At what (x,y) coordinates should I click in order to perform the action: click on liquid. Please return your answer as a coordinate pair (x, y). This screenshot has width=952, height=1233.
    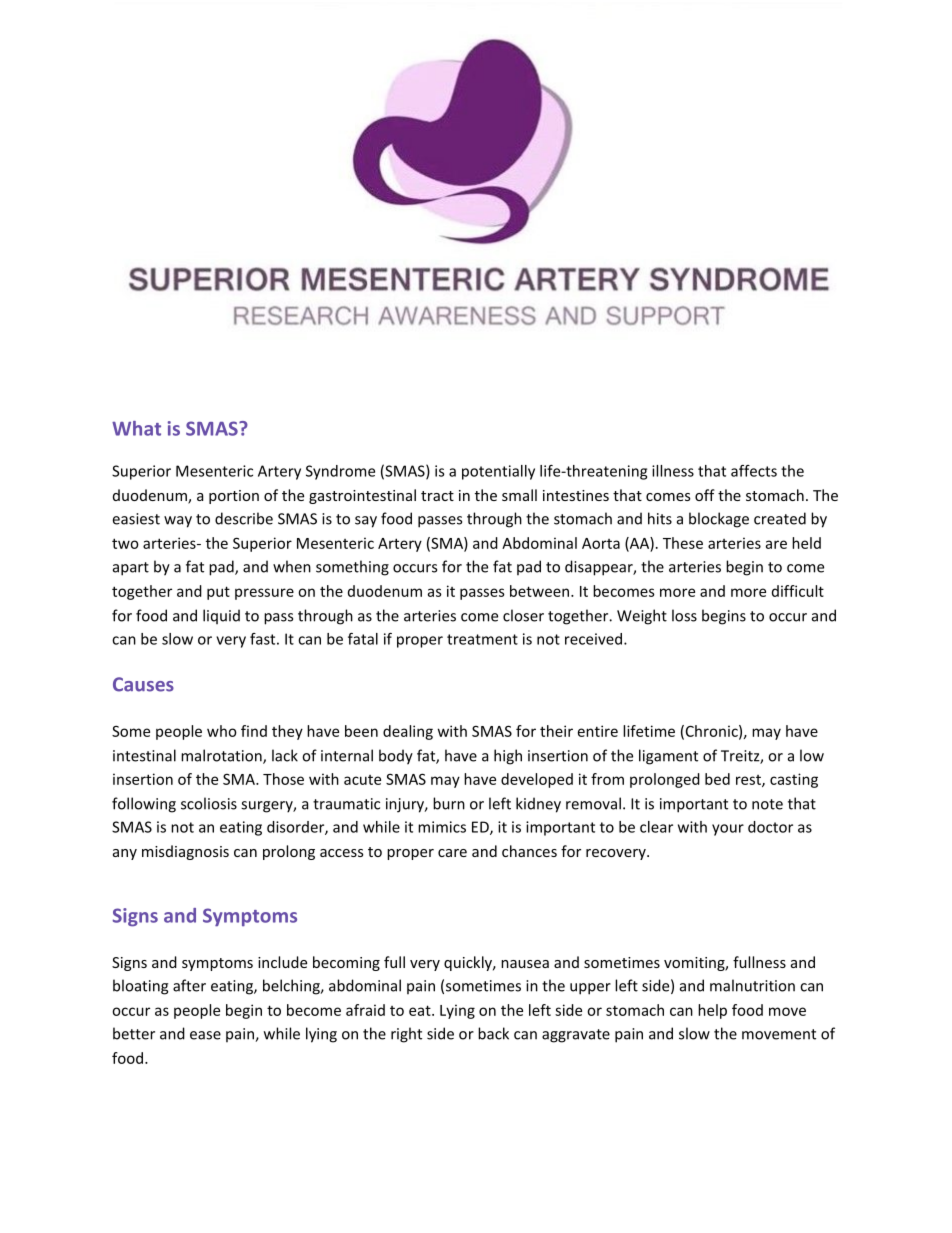
    Looking at the image, I should click on (221, 616).
